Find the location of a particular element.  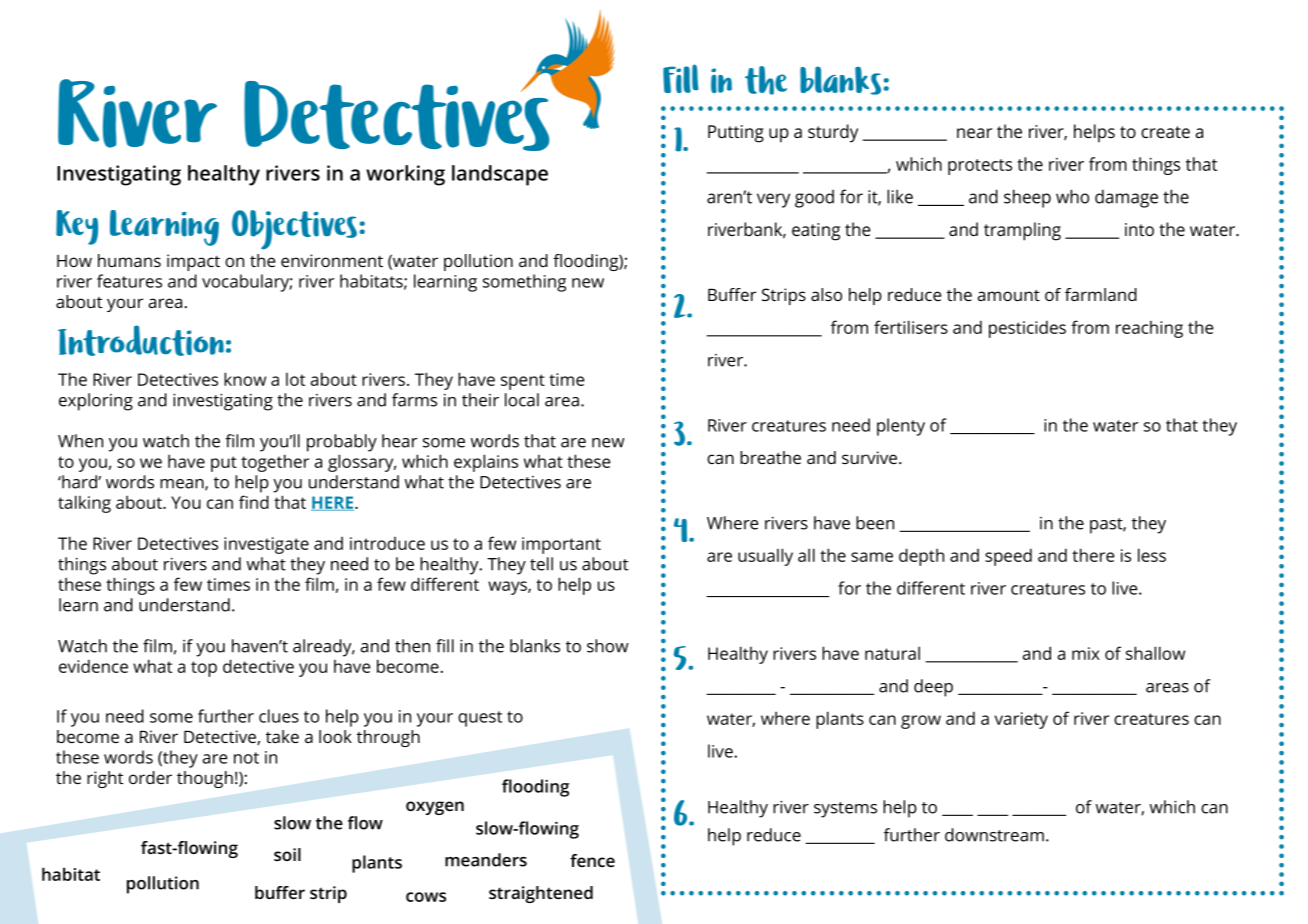

variety is located at coordinates (1021, 720).
